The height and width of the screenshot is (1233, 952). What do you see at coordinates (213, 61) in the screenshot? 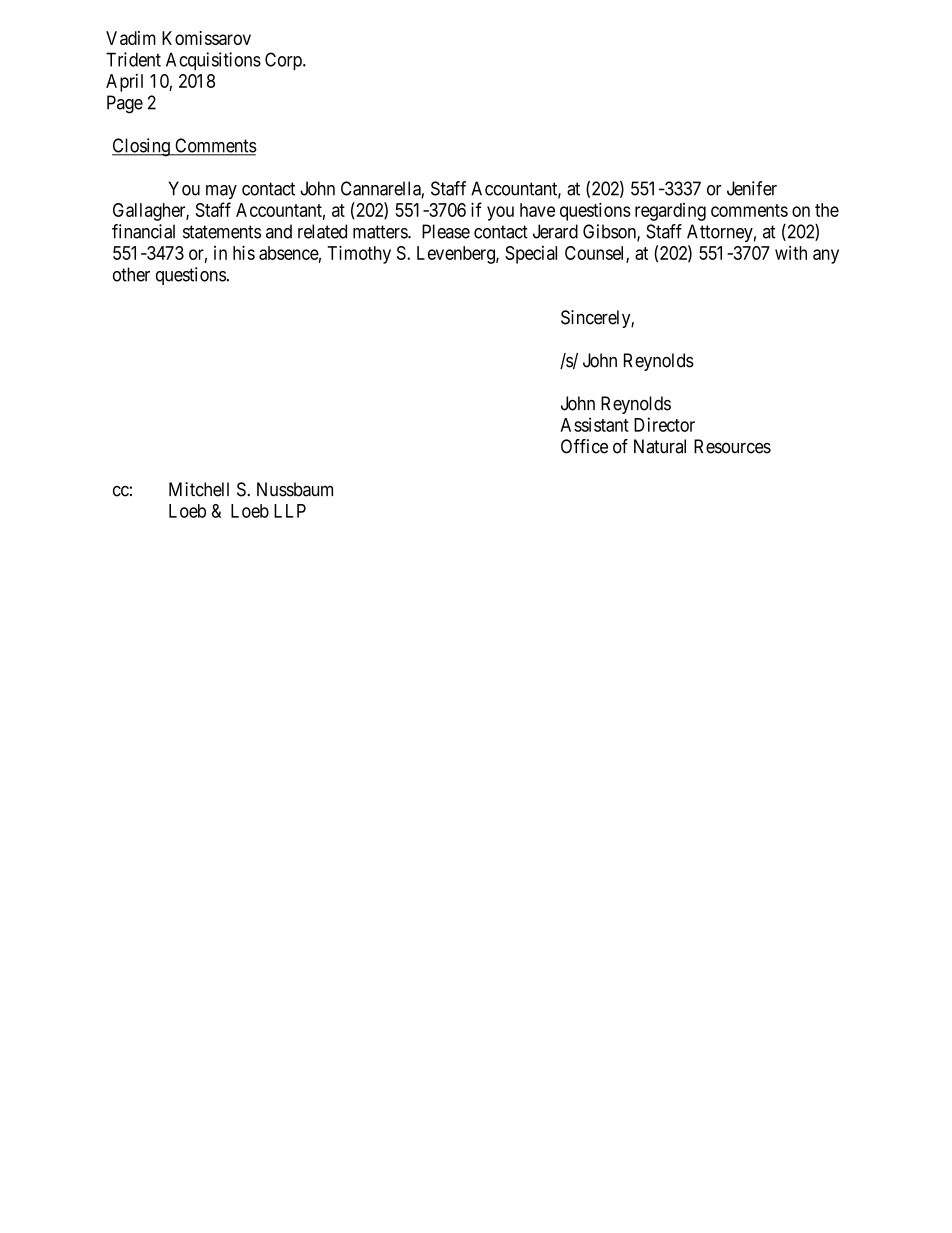
I see `Acquisitions` at bounding box center [213, 61].
